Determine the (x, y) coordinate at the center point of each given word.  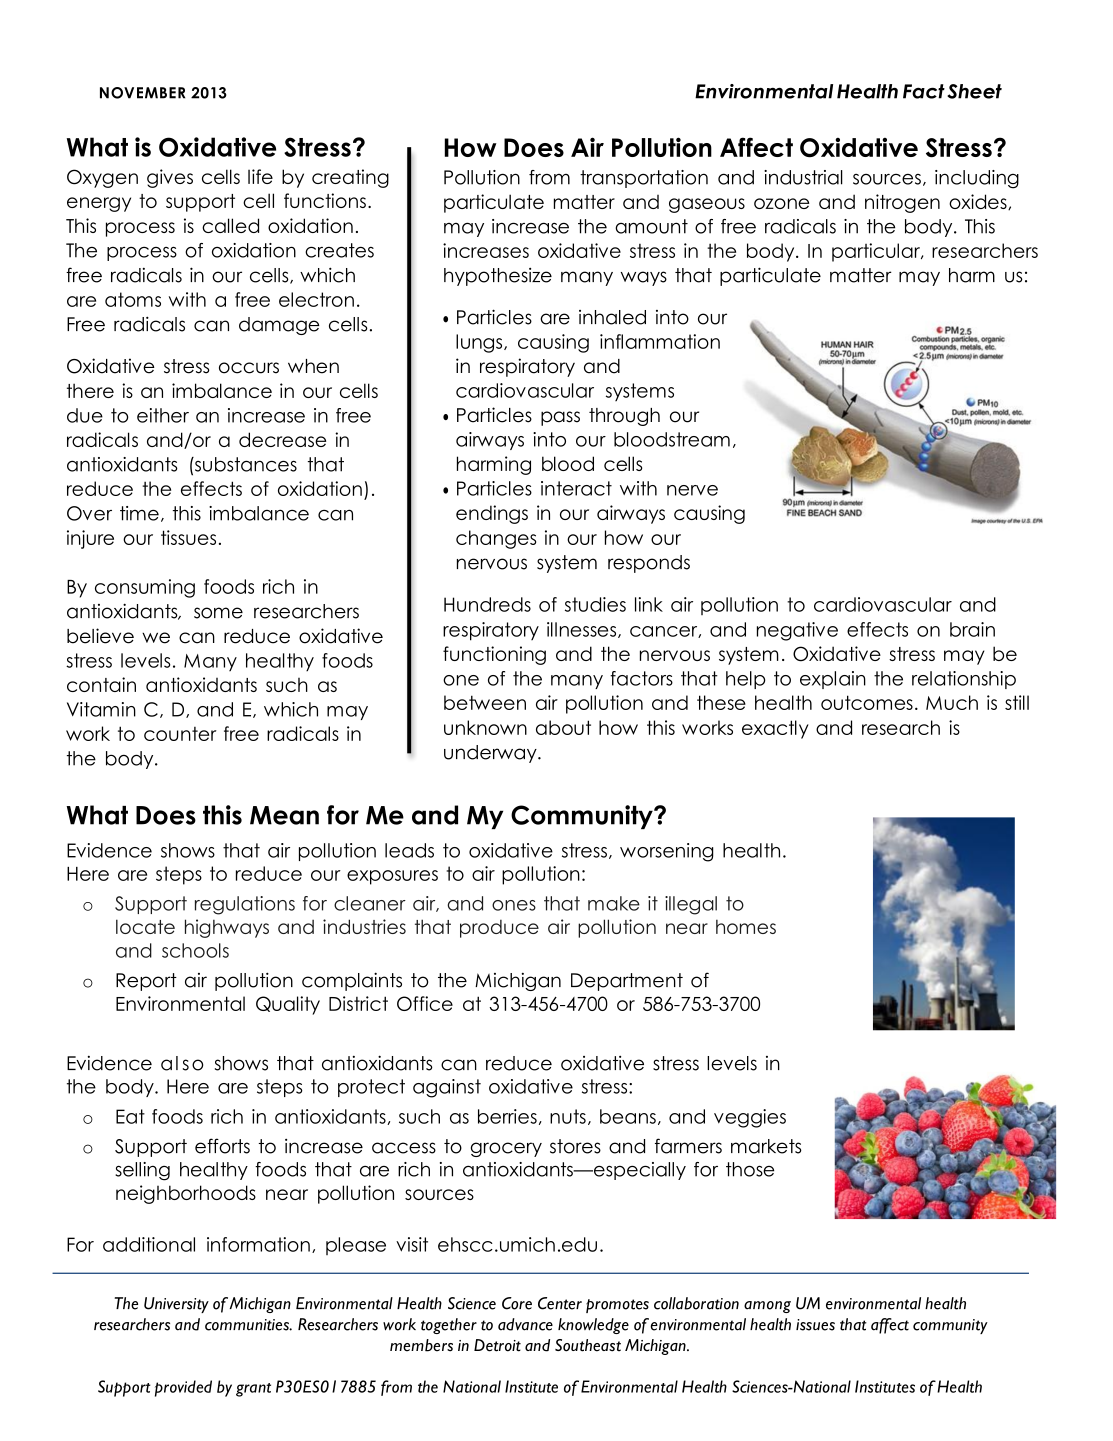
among (767, 1307)
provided (183, 1388)
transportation (644, 179)
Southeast (588, 1345)
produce (499, 929)
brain (972, 629)
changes (496, 539)
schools (195, 950)
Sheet (974, 91)
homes (746, 926)
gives (170, 178)
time (139, 513)
